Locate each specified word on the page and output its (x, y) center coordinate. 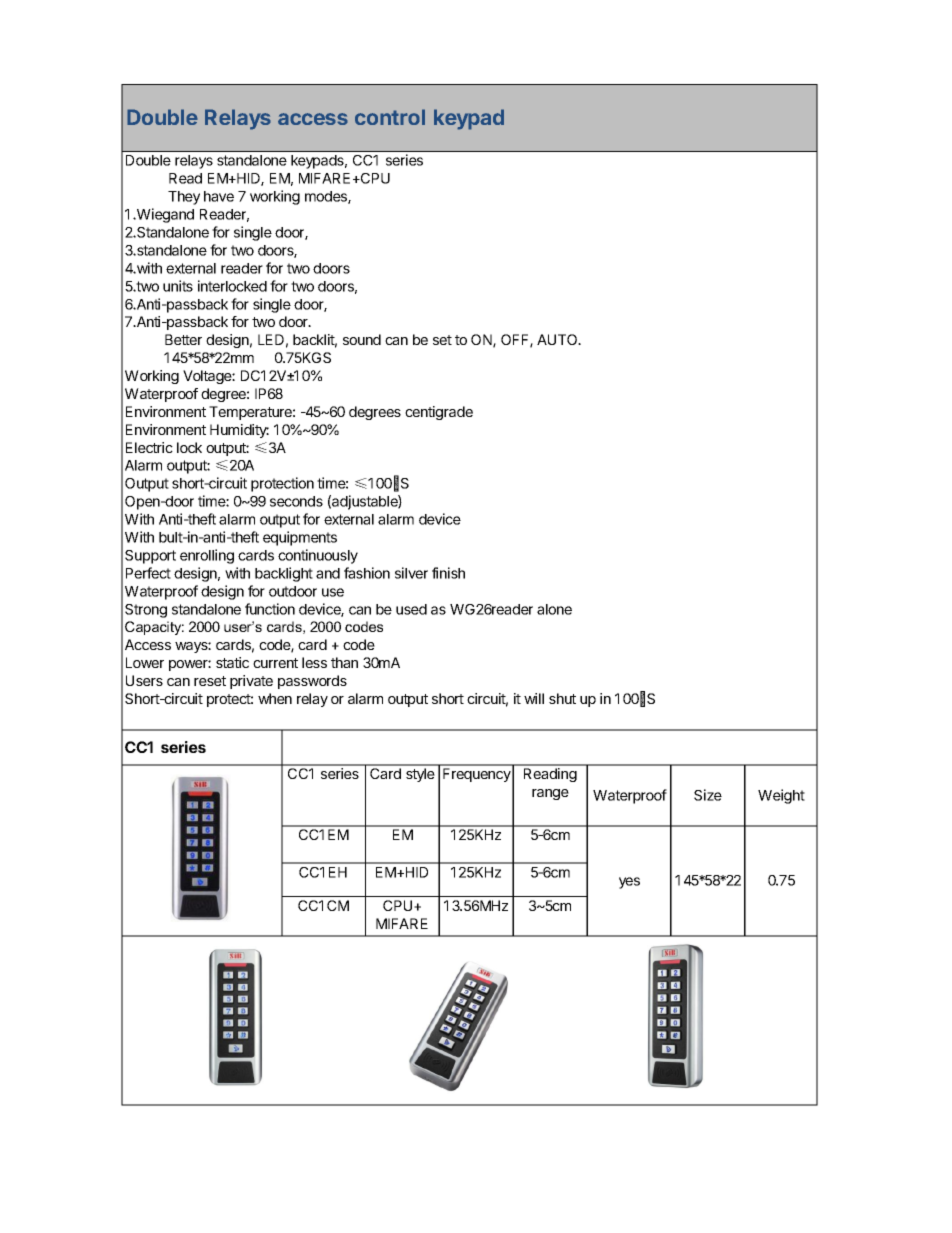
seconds (296, 501)
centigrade (439, 413)
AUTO (558, 339)
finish (448, 573)
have (219, 196)
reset (210, 681)
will (534, 698)
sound (362, 339)
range (550, 794)
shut (562, 698)
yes (629, 883)
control (390, 117)
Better (183, 339)
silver (411, 573)
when (275, 698)
